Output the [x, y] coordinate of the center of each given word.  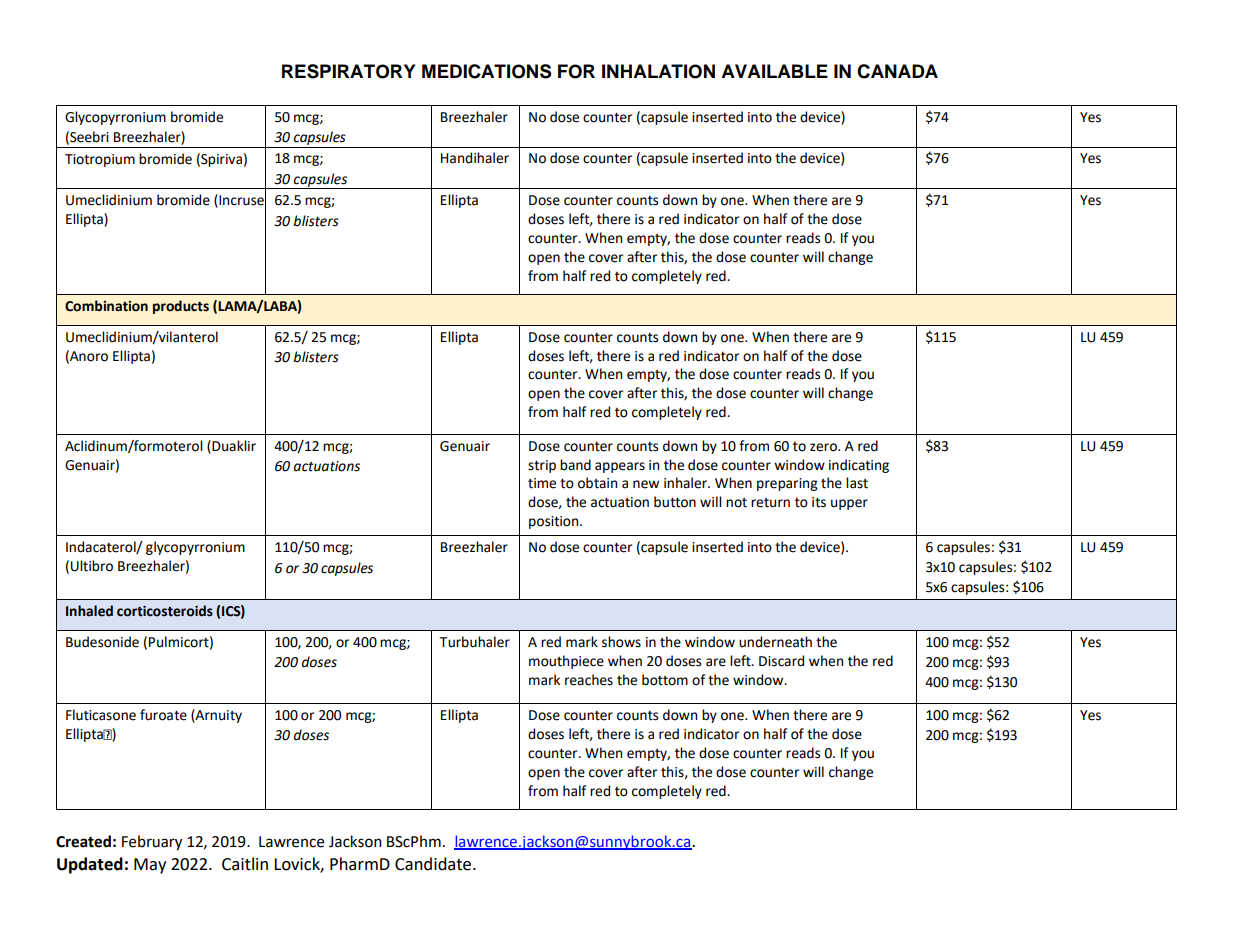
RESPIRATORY [349, 71]
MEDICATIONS [486, 71]
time [542, 483]
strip [542, 466]
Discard [781, 661]
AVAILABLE [774, 71]
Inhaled [89, 611]
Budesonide [102, 642]
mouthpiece [566, 662]
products [181, 307]
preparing [787, 484]
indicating [859, 466]
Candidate [433, 864]
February [152, 842]
